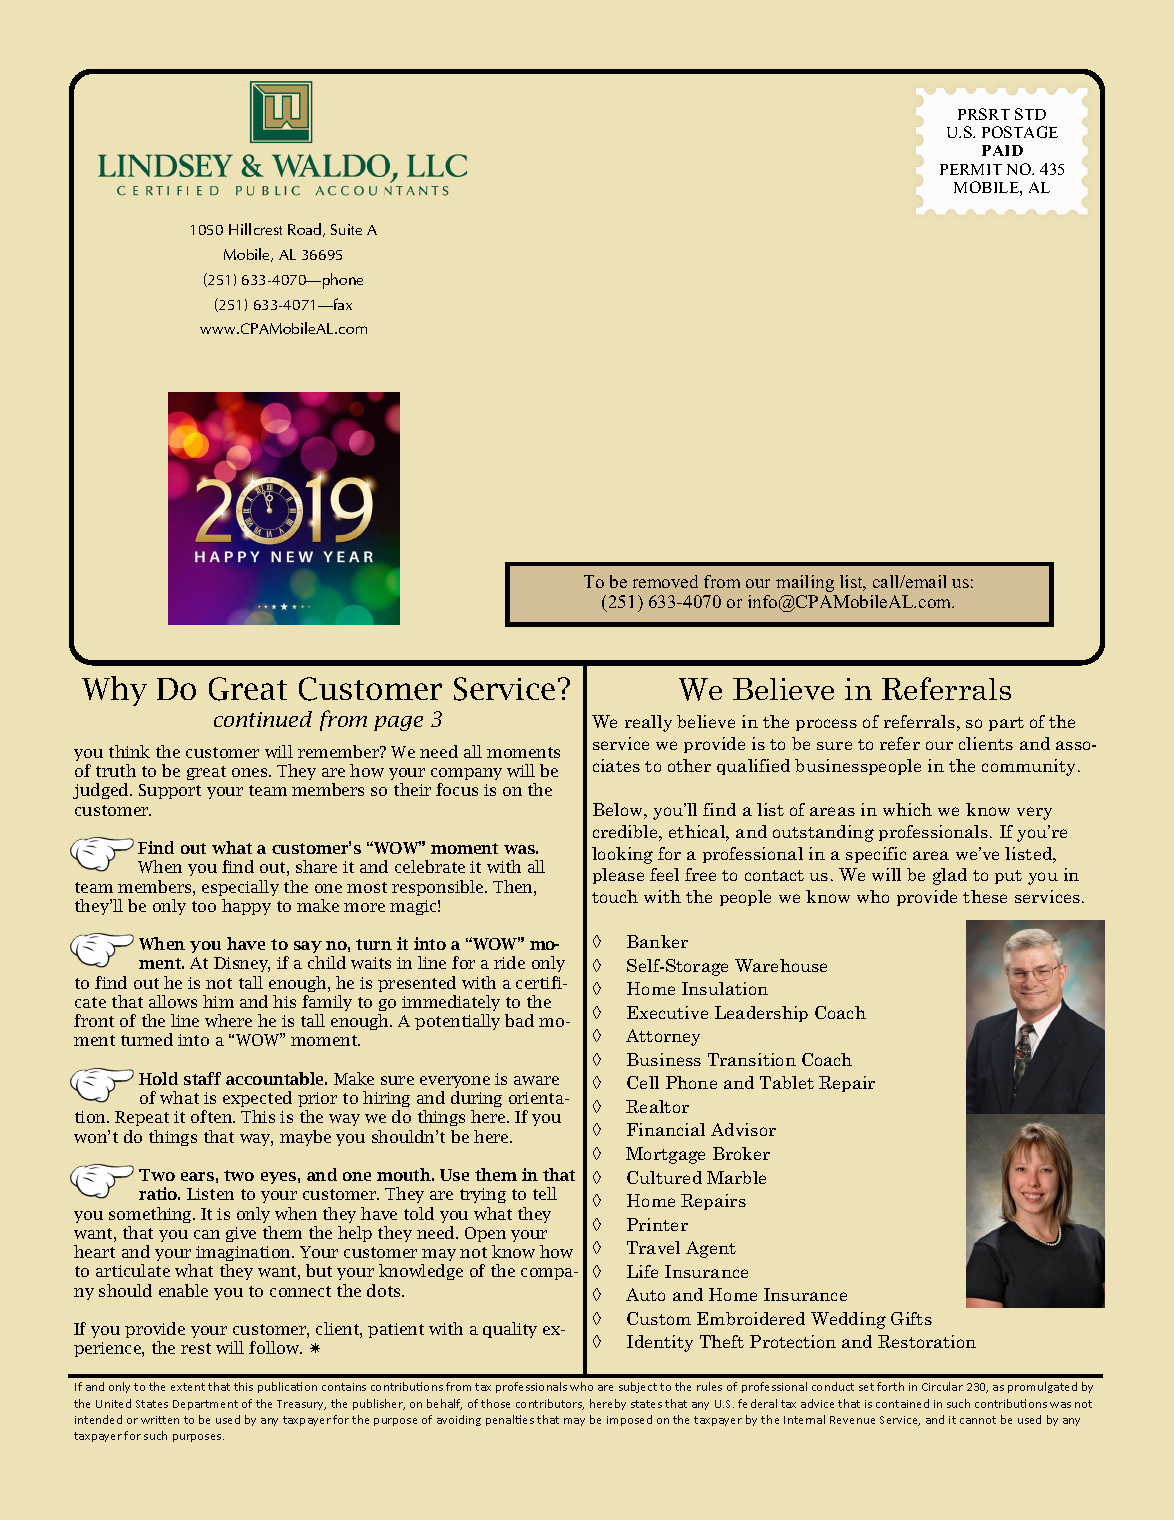  I want to click on ones, so click(251, 772).
